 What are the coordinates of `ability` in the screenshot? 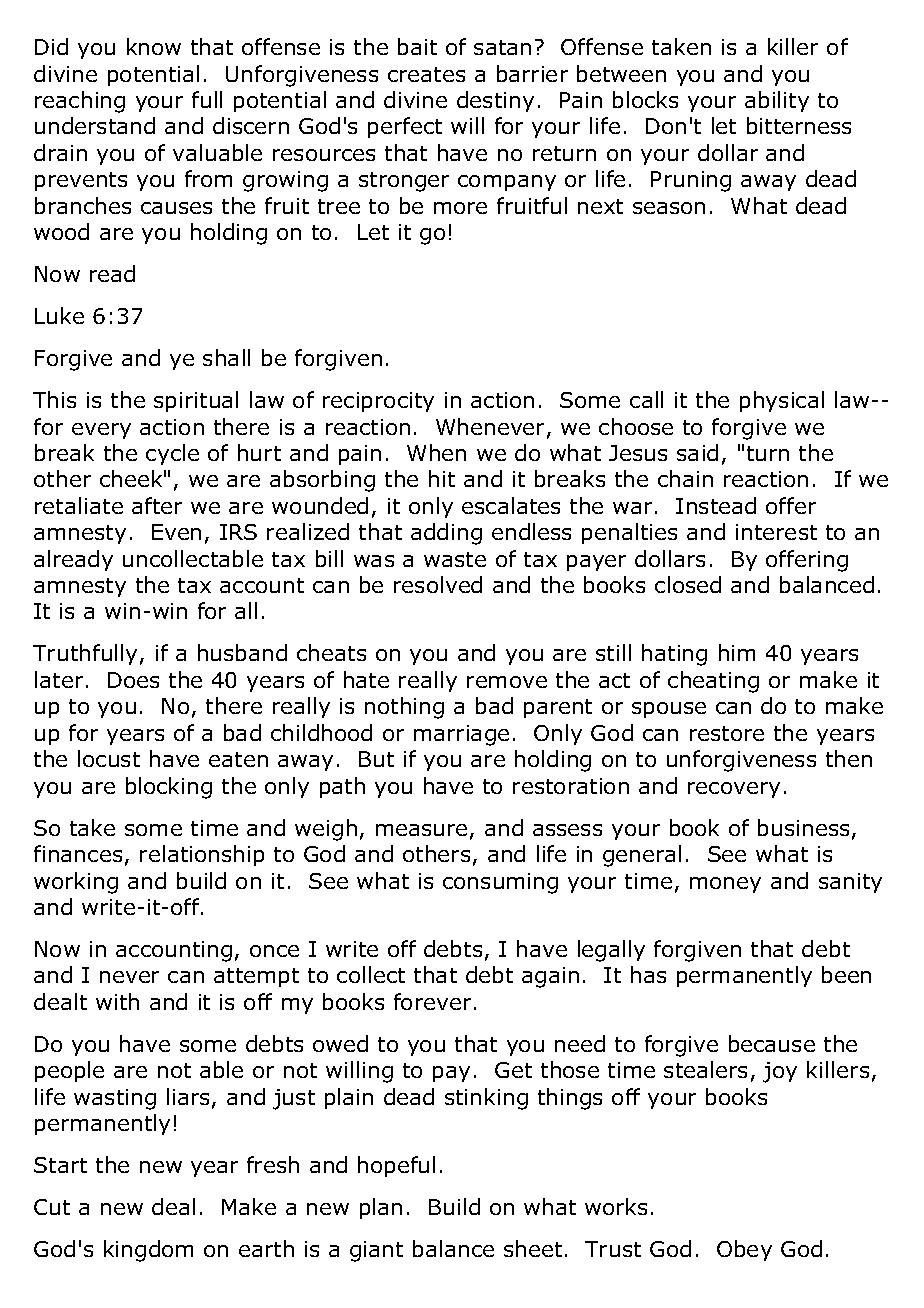 It's located at (777, 101).
